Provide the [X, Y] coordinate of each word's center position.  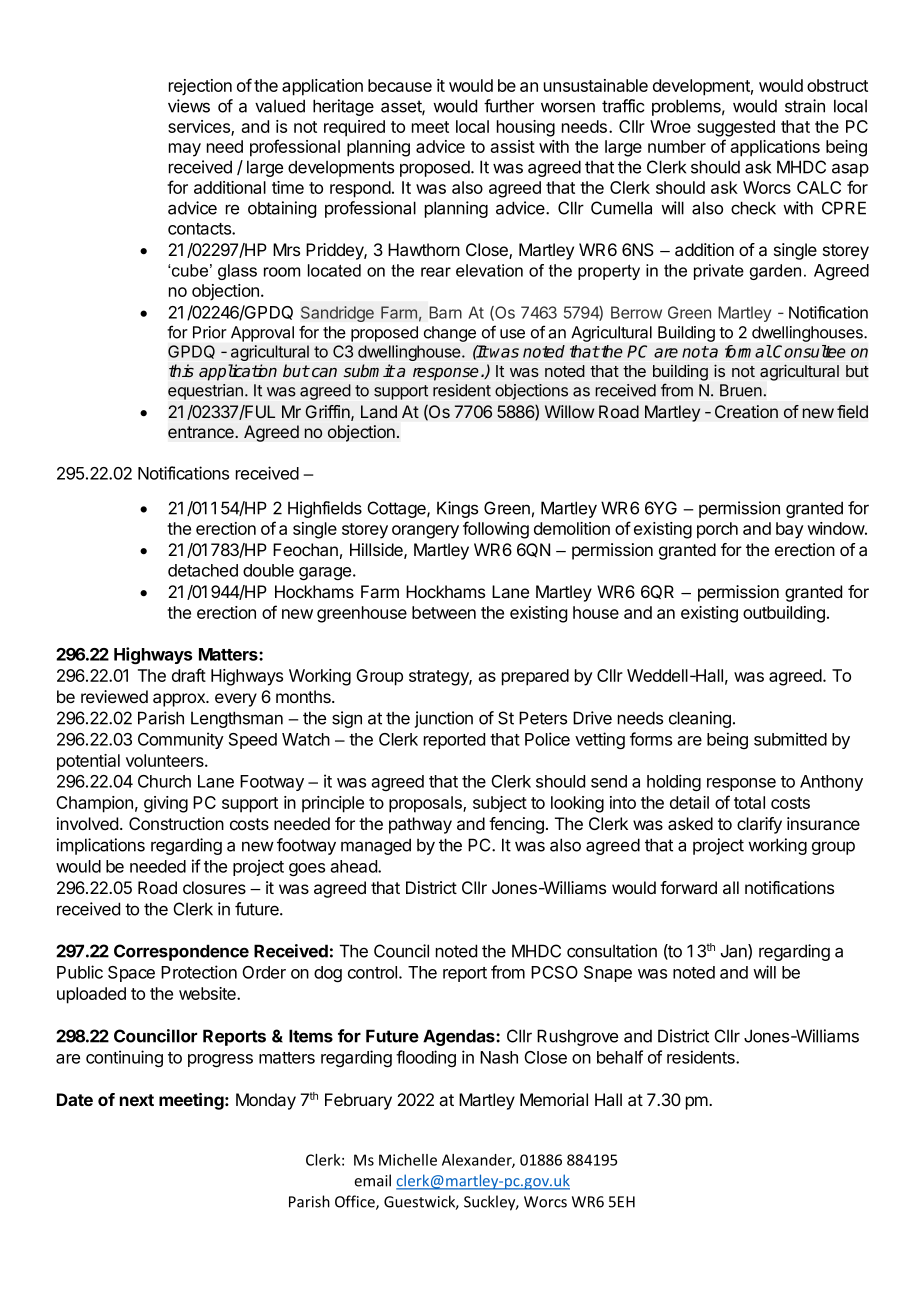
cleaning [700, 719]
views [189, 106]
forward [688, 887]
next [137, 1100]
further [509, 106]
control [374, 972]
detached [203, 570]
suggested [736, 128]
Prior [210, 332]
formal [748, 351]
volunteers [166, 760]
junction [444, 719]
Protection [199, 972]
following [496, 530]
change [450, 334]
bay [790, 530]
